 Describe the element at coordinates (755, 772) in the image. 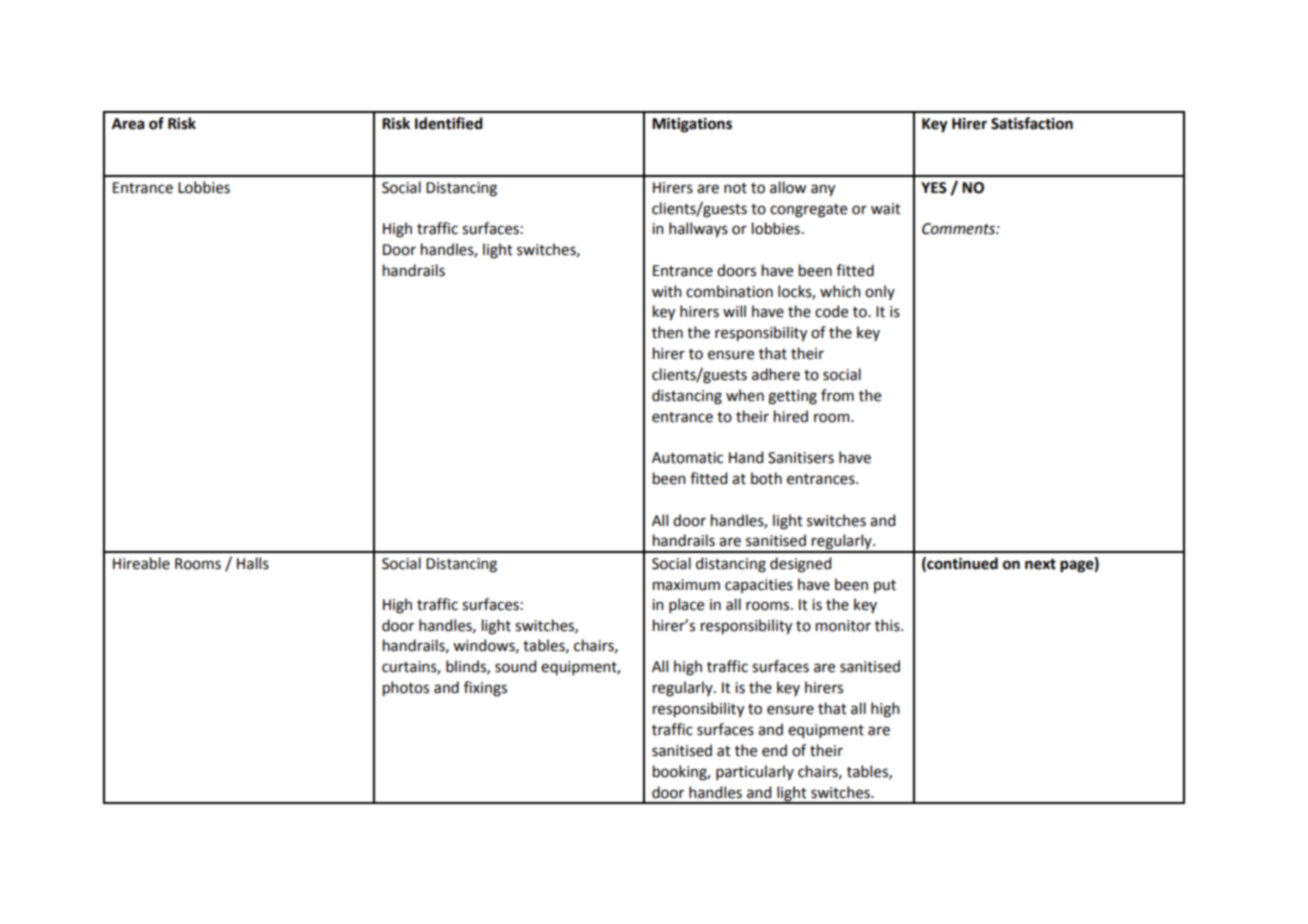

I see `particularly` at that location.
